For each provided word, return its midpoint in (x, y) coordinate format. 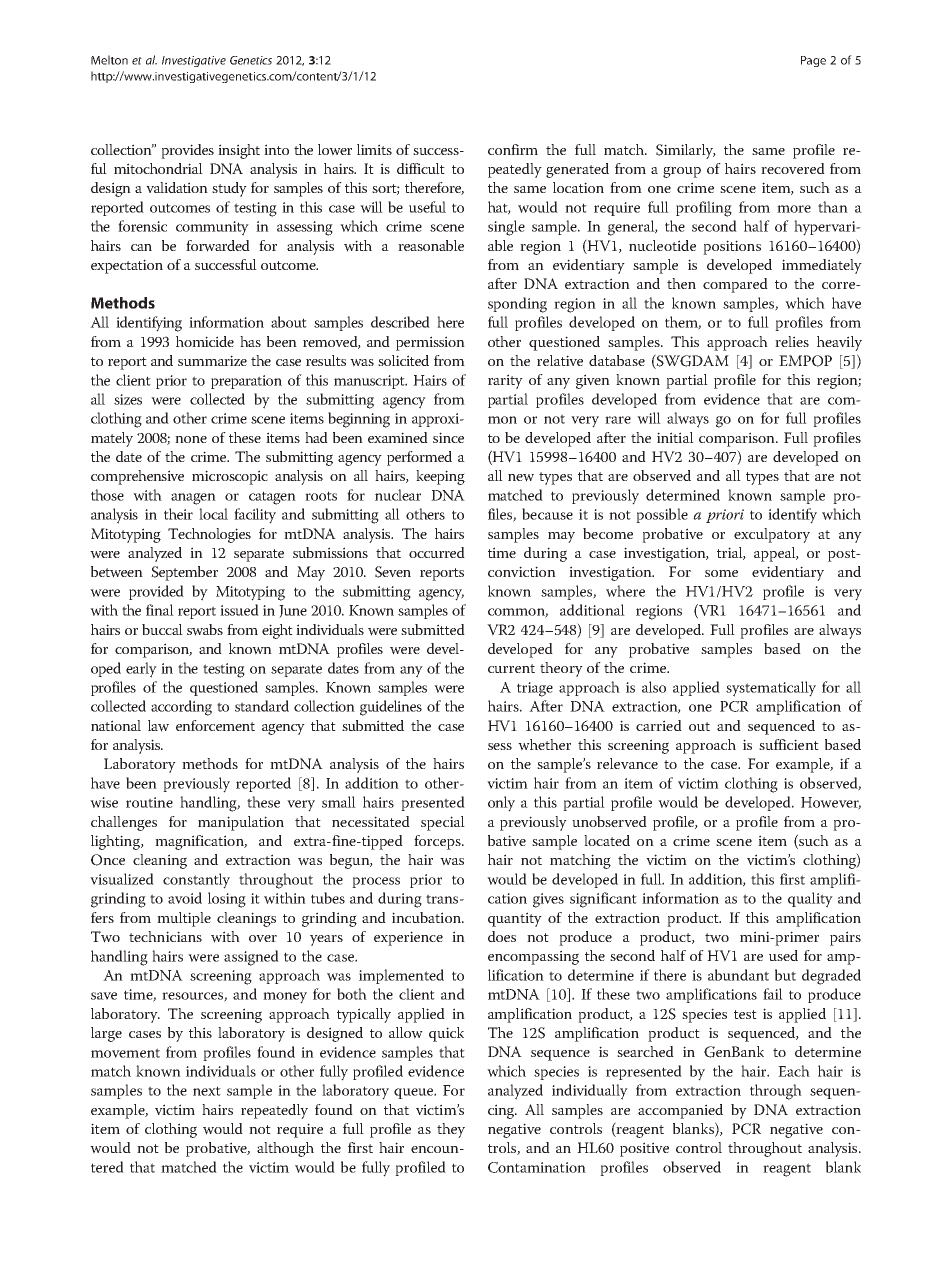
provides (187, 151)
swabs (205, 630)
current (511, 668)
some (721, 573)
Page (813, 61)
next (207, 1091)
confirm (513, 149)
